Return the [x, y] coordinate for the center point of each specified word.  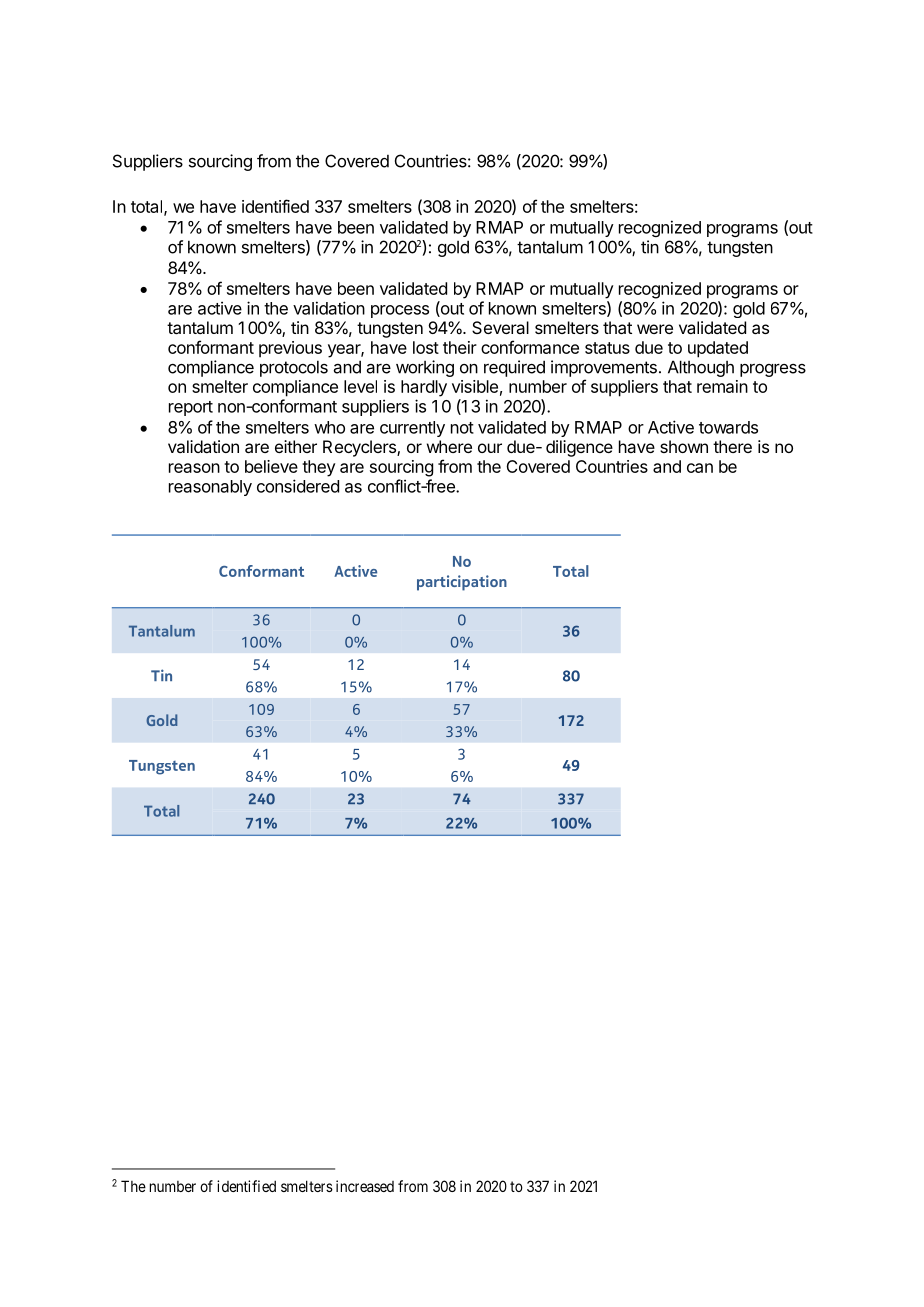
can [700, 468]
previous [290, 349]
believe [271, 466]
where [449, 446]
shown [684, 446]
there [732, 446]
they [318, 468]
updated [718, 349]
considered [298, 486]
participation [462, 583]
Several [500, 327]
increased [365, 1186]
